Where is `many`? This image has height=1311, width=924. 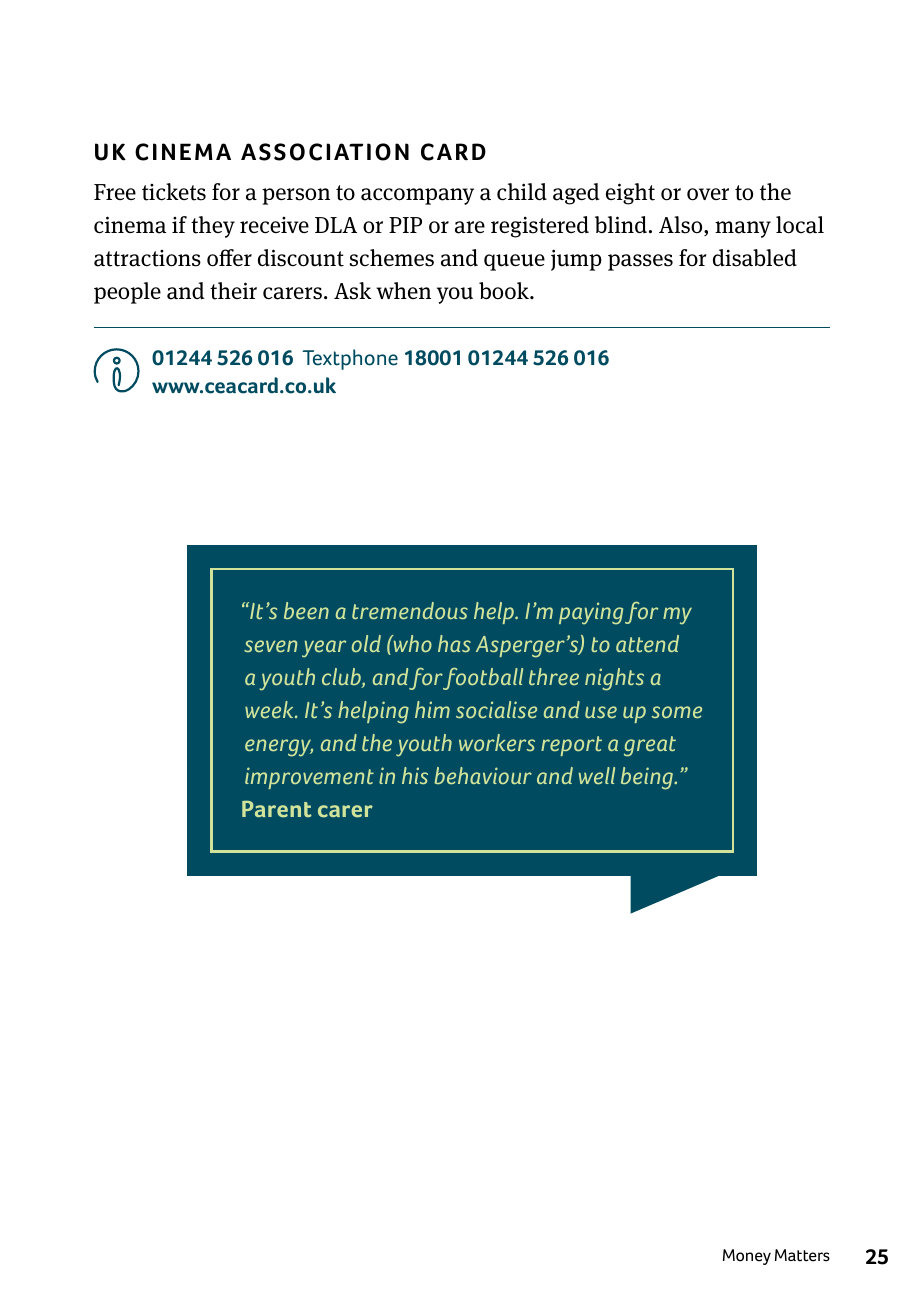 many is located at coordinates (743, 229).
